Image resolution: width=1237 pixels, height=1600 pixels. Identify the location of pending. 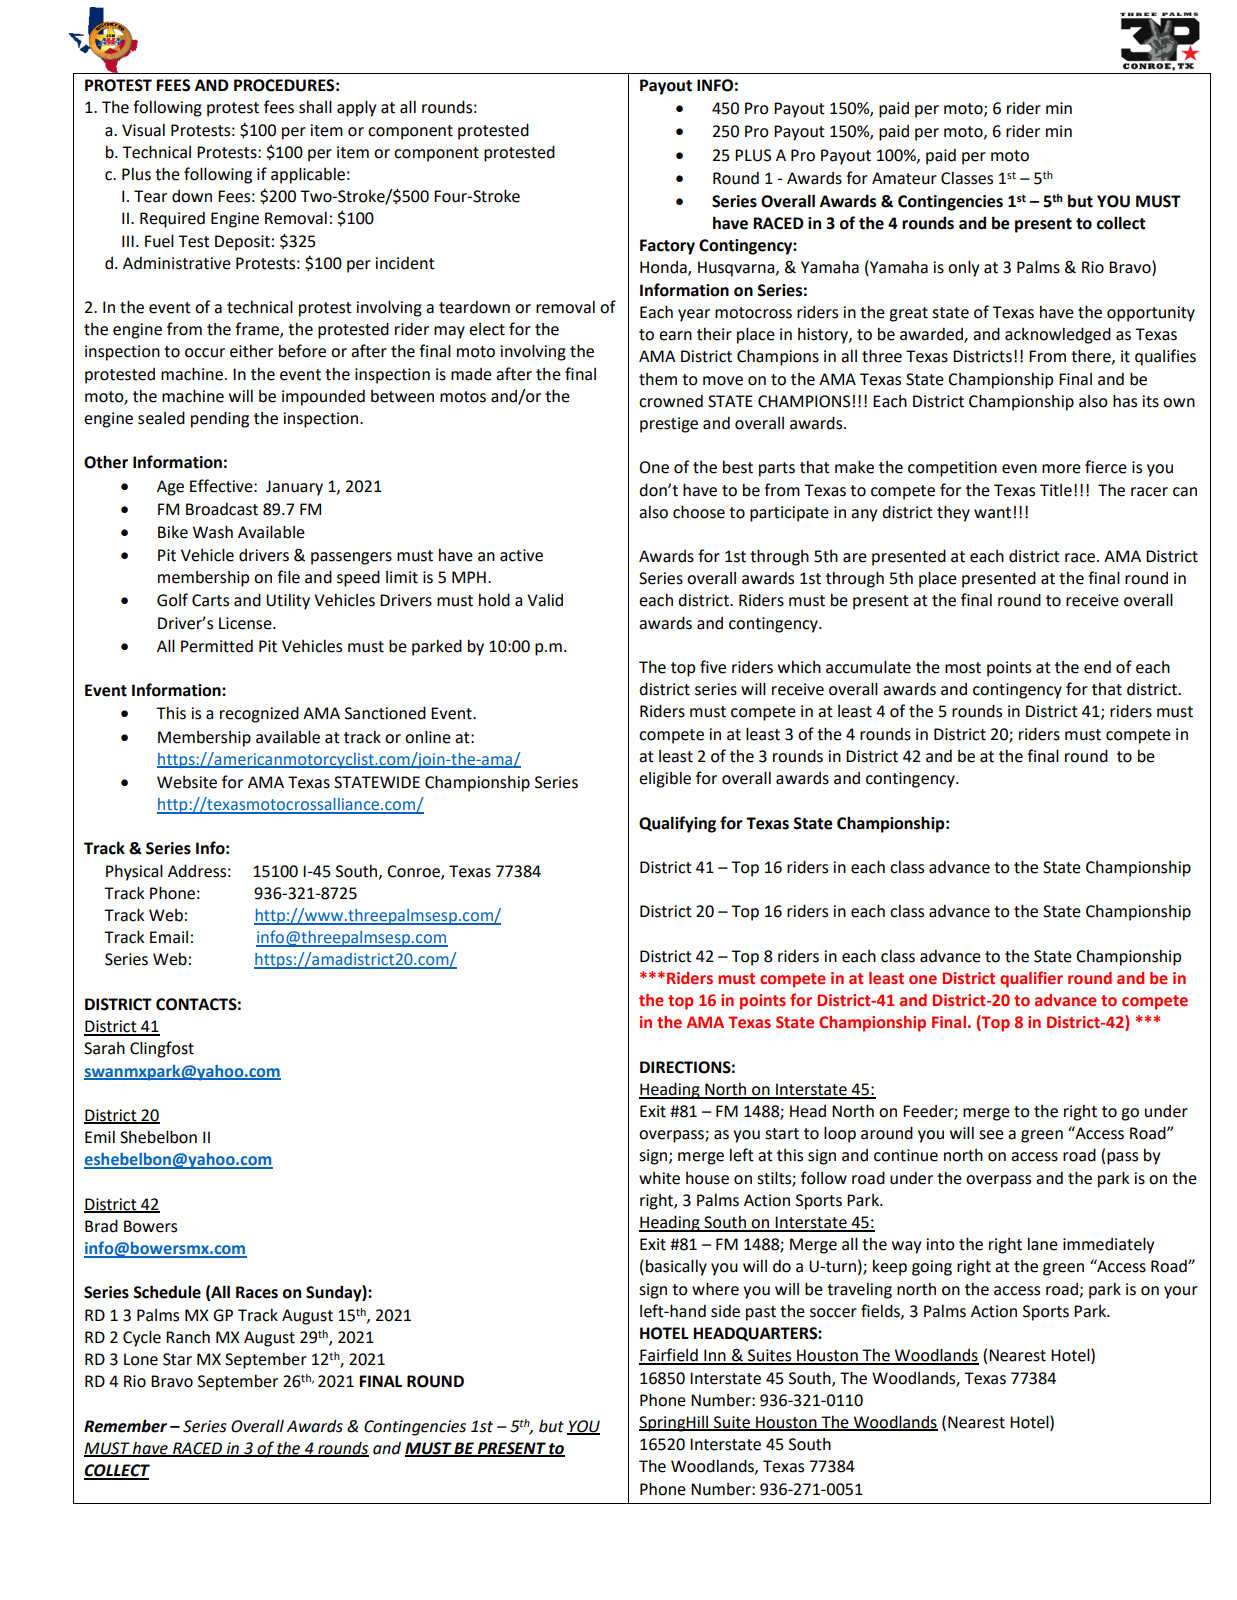
(220, 419).
